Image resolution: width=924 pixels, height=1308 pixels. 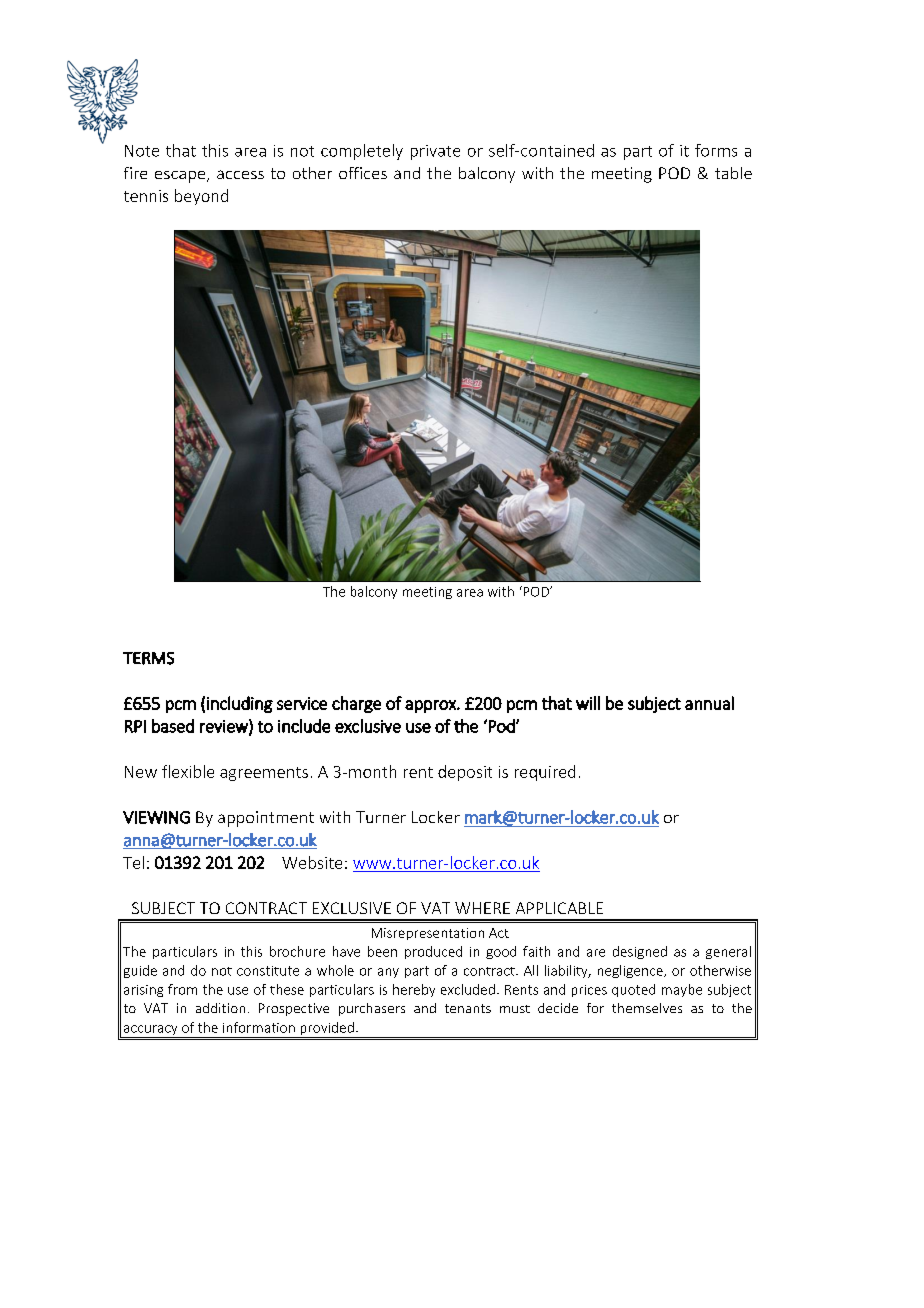 I want to click on addition, so click(x=220, y=1008).
